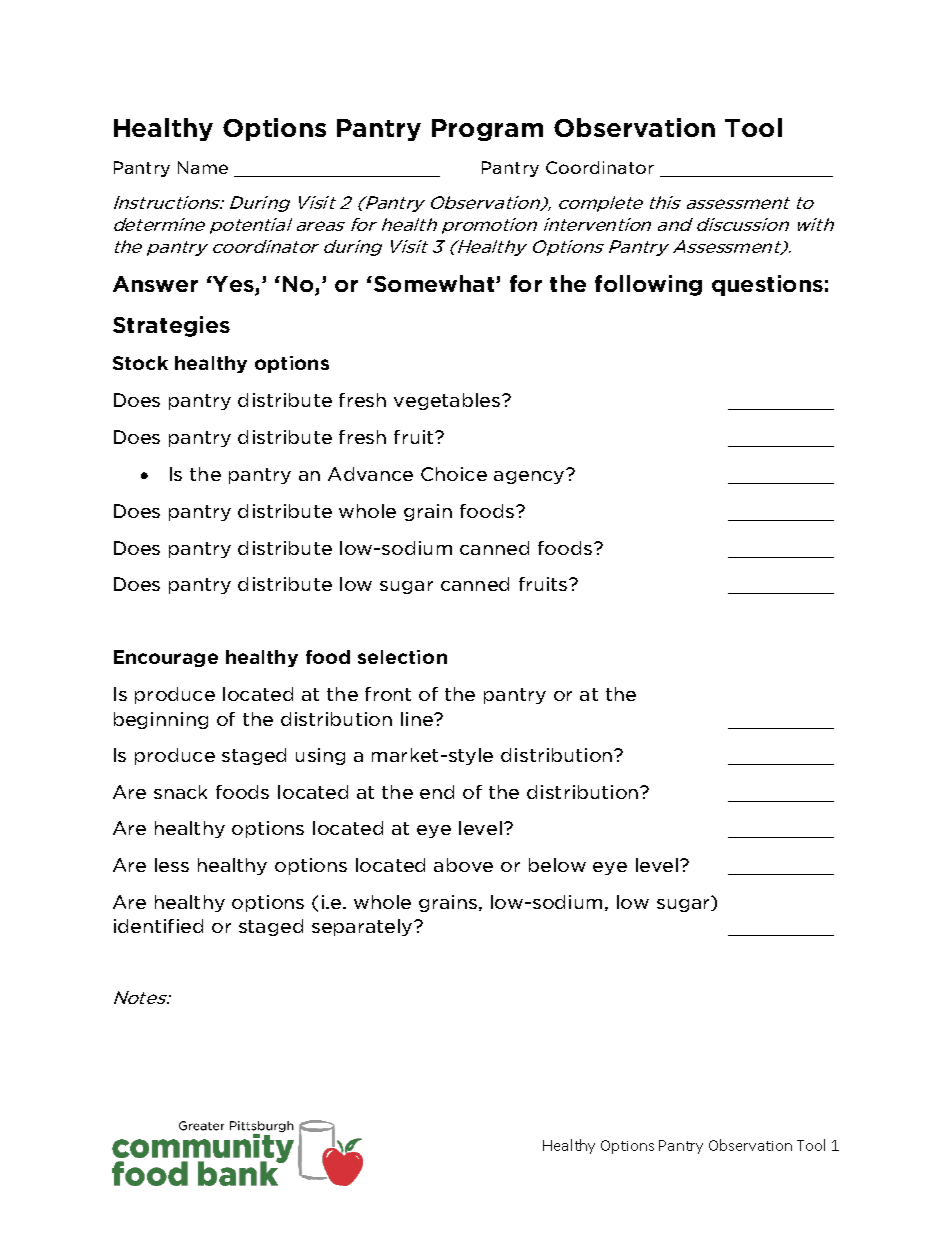 The height and width of the screenshot is (1233, 952). I want to click on Stock, so click(140, 363).
